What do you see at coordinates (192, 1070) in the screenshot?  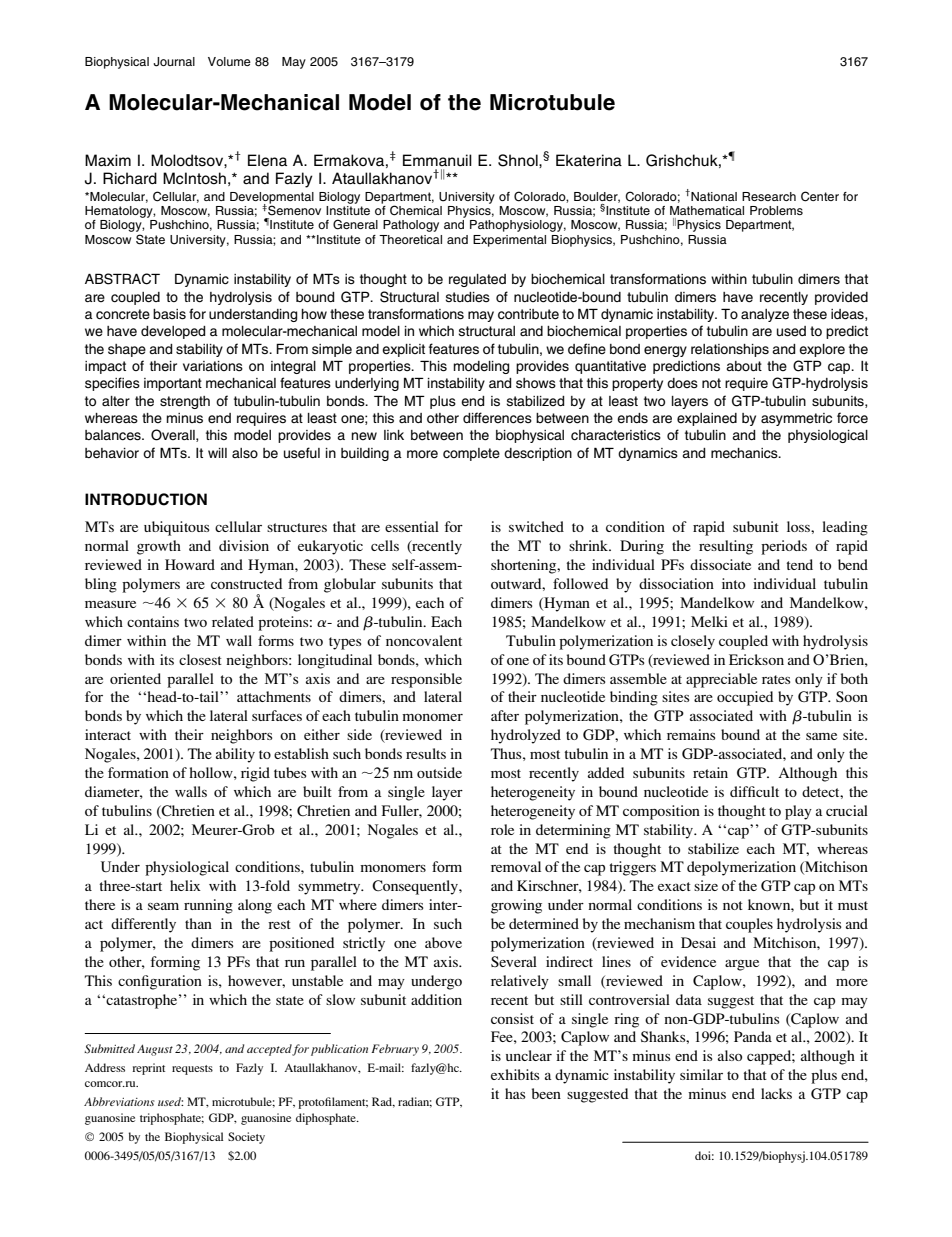 I see `requests` at bounding box center [192, 1070].
